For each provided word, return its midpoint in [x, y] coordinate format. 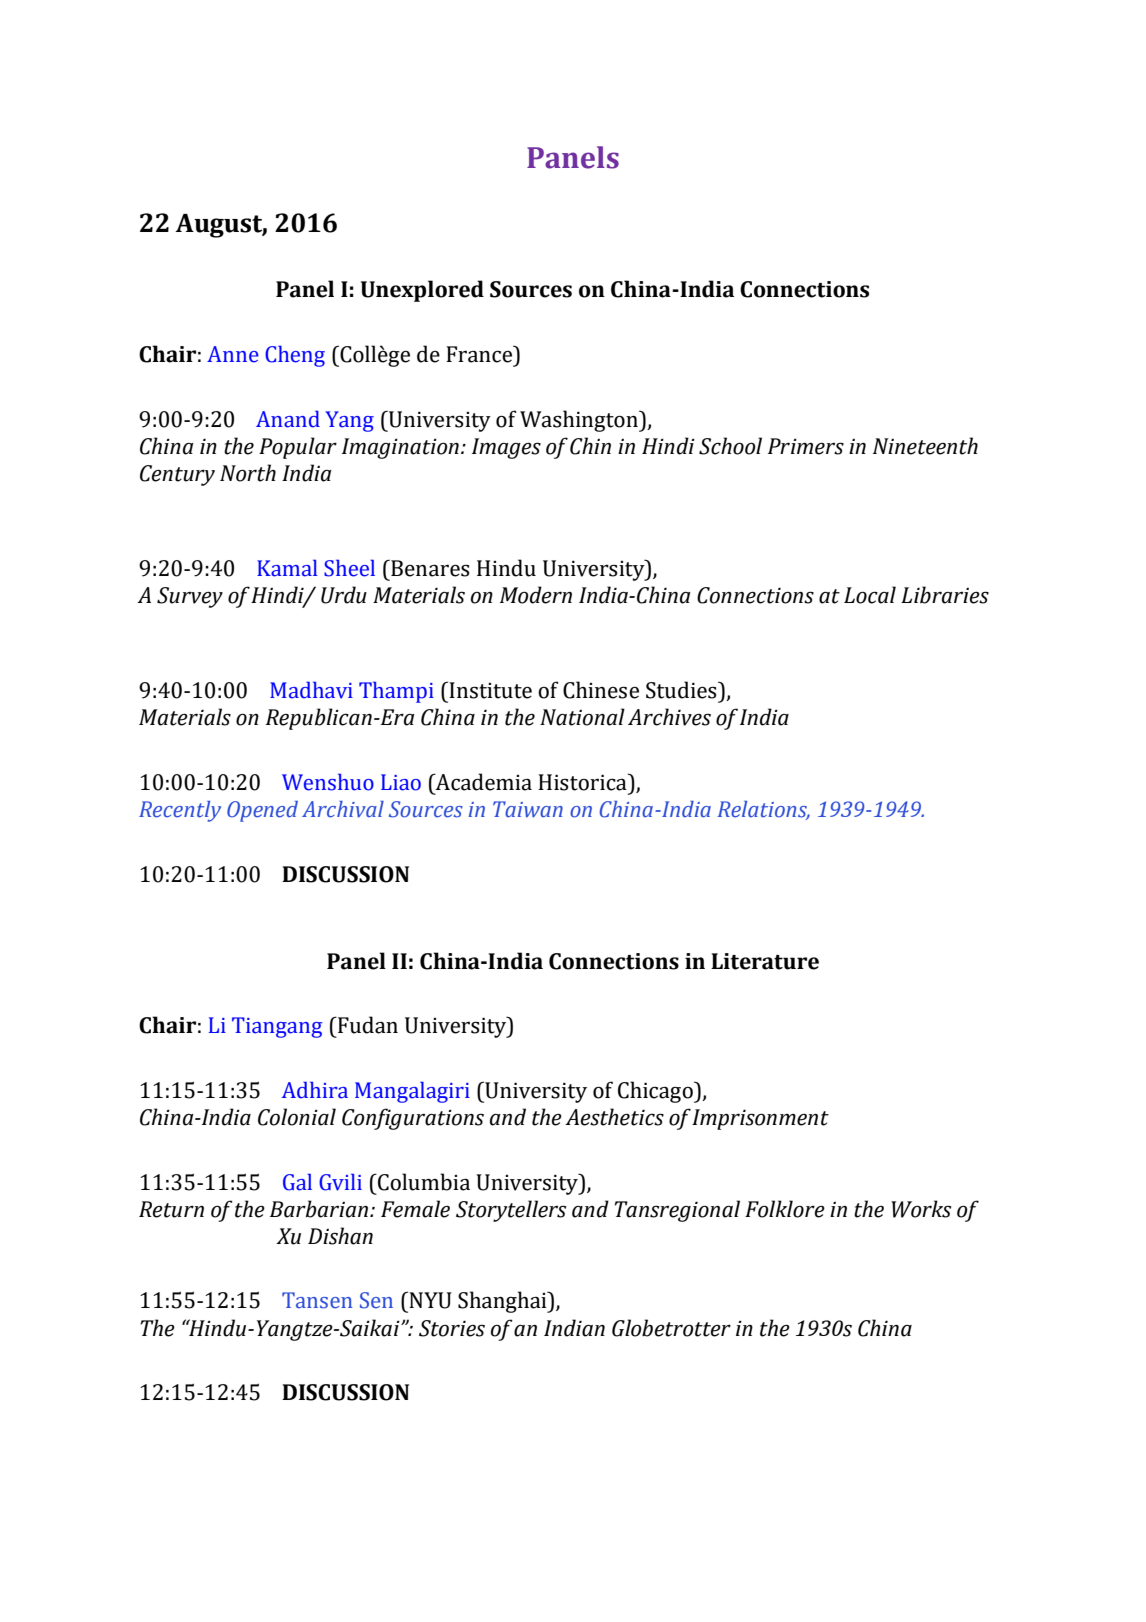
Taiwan [528, 809]
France [480, 354]
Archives [669, 717]
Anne [233, 354]
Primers [806, 446]
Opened [262, 811]
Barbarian [320, 1209]
